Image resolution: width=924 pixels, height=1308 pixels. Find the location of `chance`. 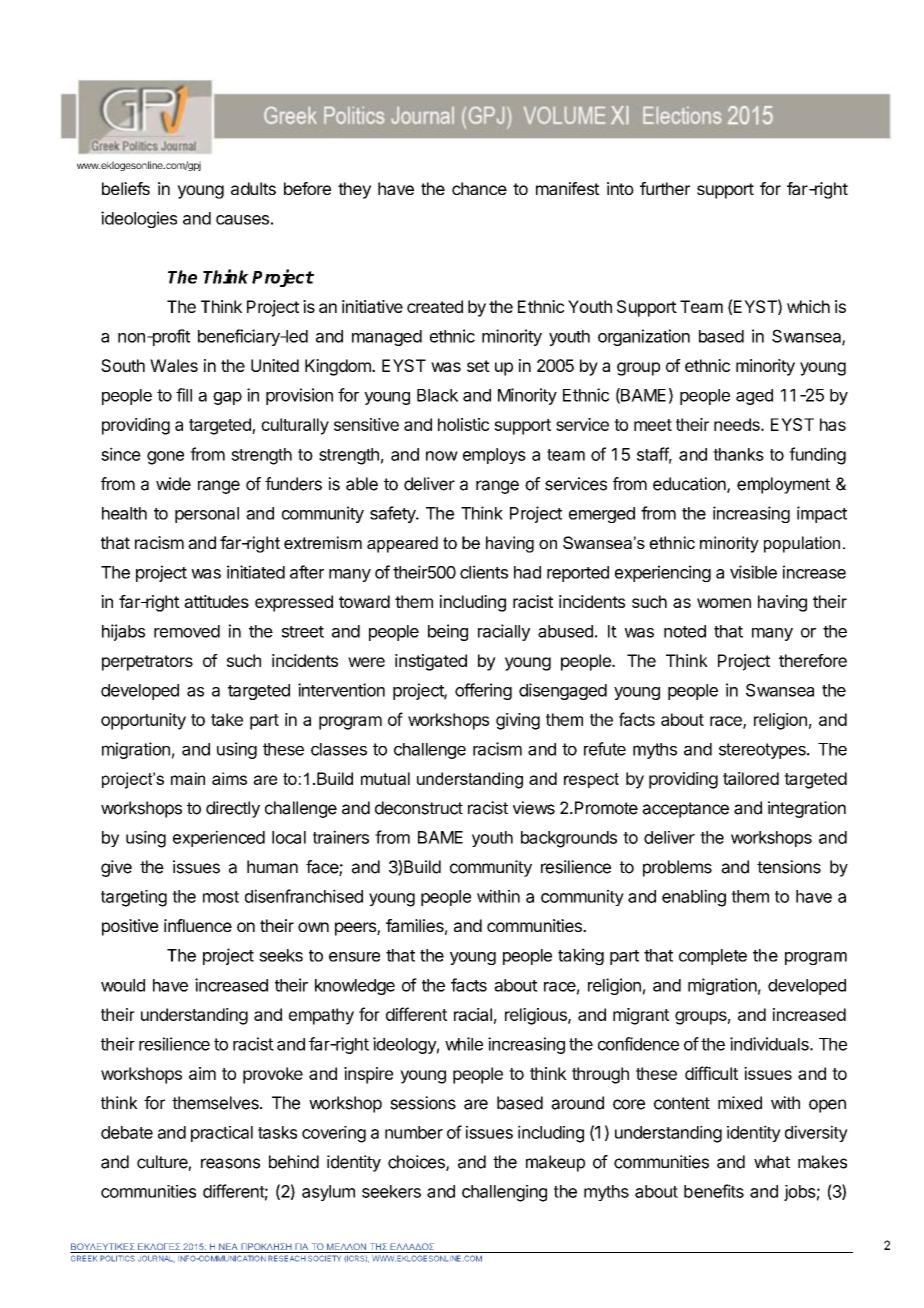

chance is located at coordinates (479, 188).
